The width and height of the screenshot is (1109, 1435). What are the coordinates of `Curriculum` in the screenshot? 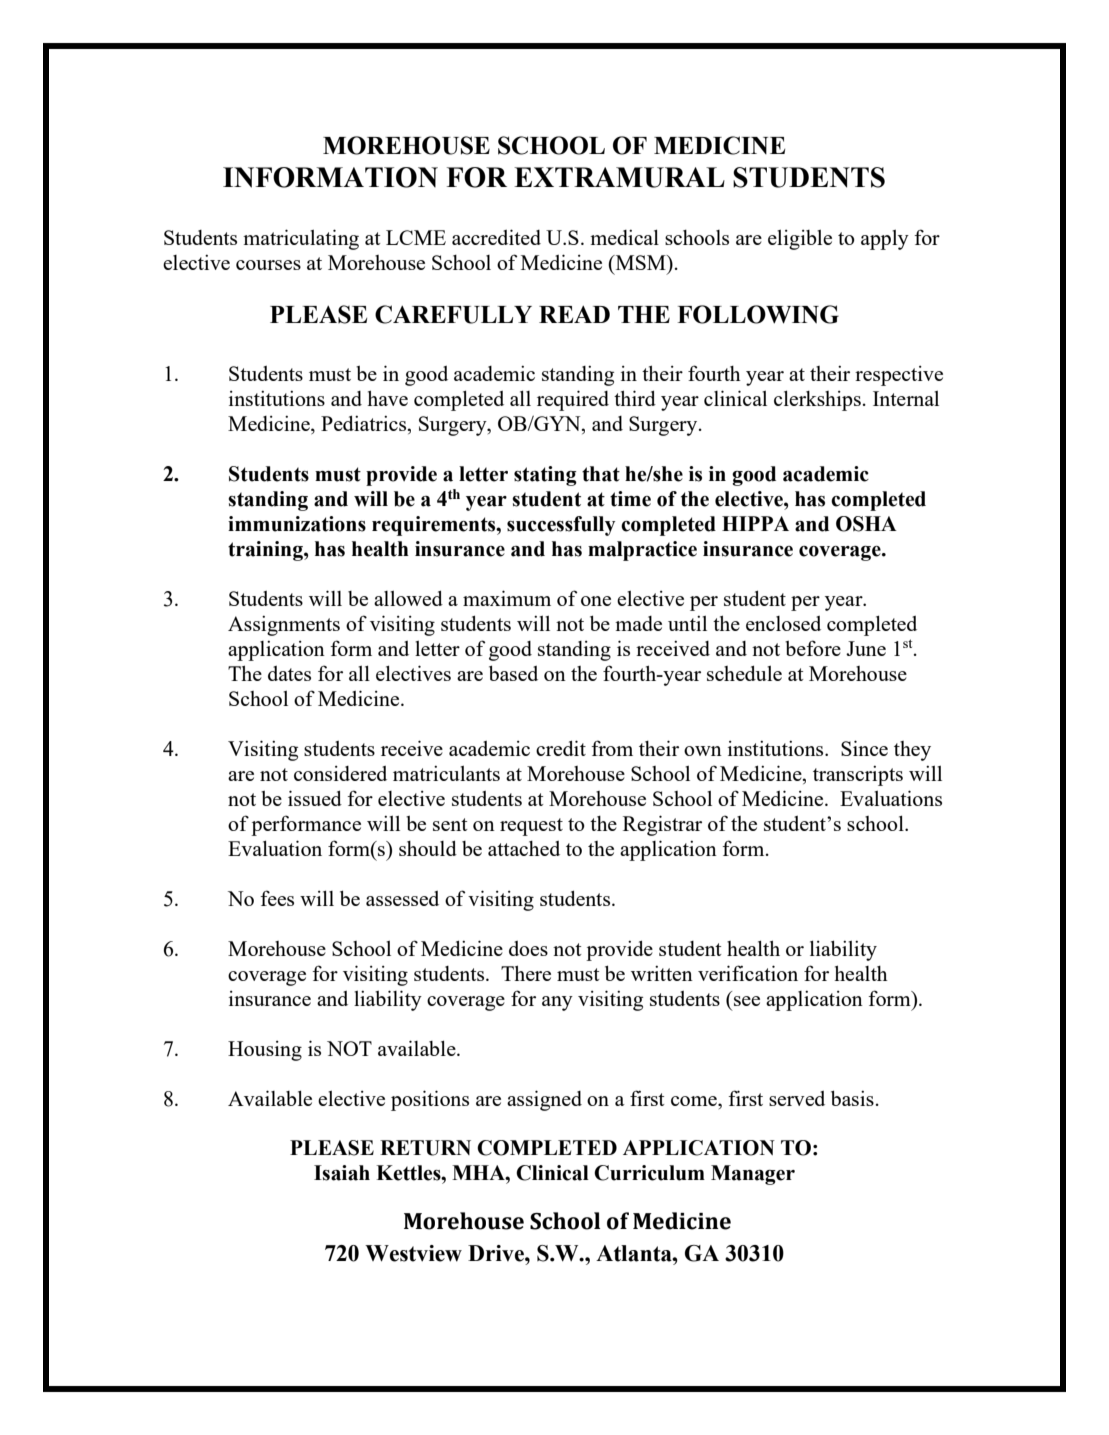 It's located at (649, 1173).
